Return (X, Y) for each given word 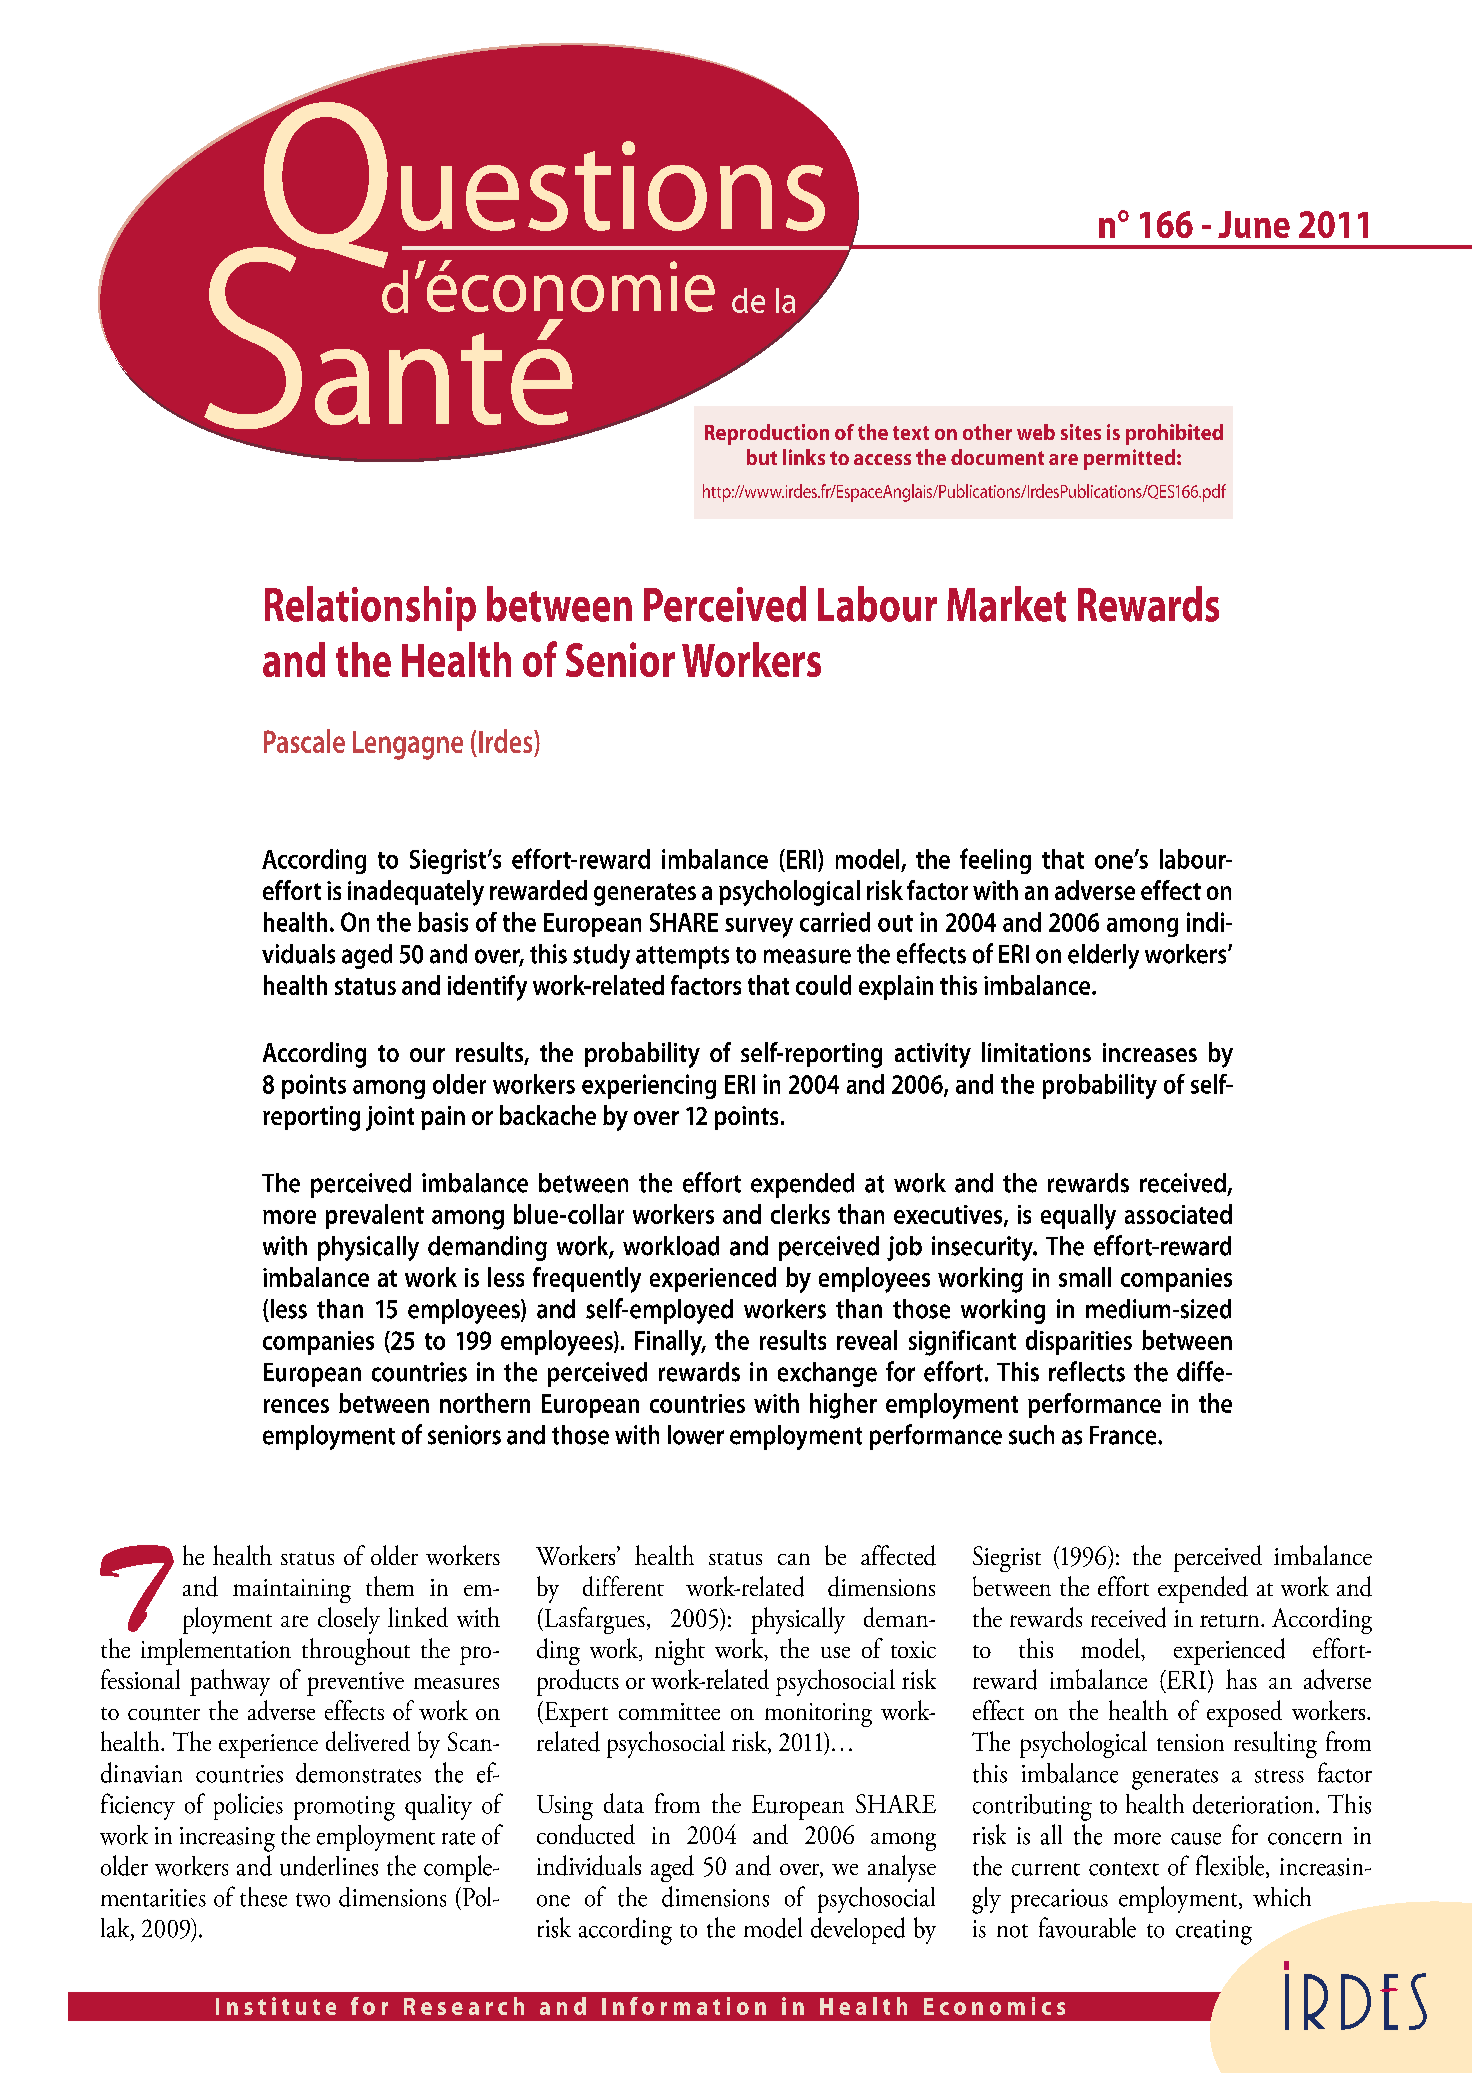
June (1254, 224)
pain (443, 1118)
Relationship (370, 608)
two (313, 1900)
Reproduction (767, 434)
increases (1150, 1052)
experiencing (649, 1086)
